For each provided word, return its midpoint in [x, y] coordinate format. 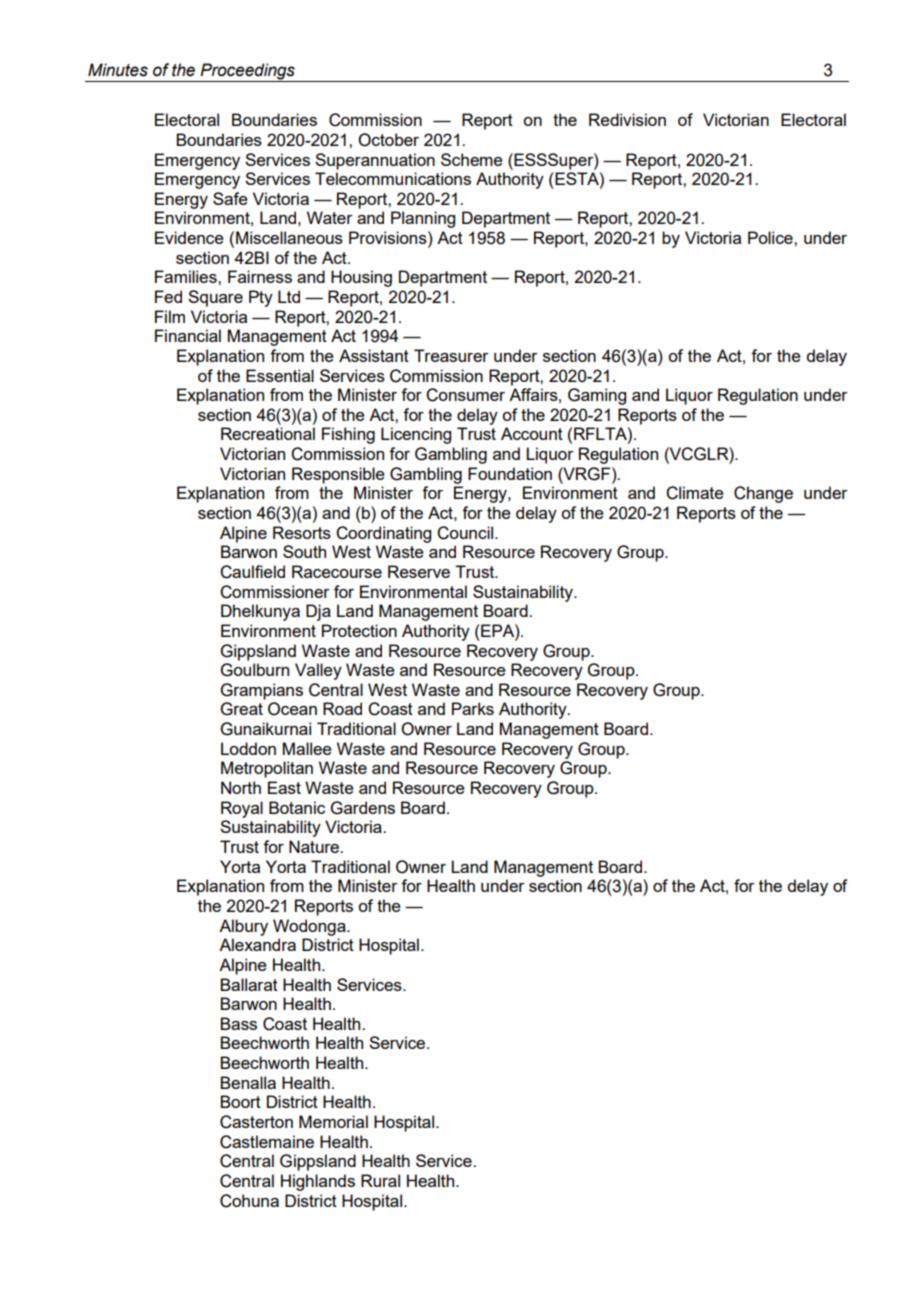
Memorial [333, 1121]
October [388, 140]
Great [242, 709]
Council [465, 533]
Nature [315, 846]
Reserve [419, 571]
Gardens [363, 808]
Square [215, 298]
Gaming [597, 396]
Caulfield [252, 572]
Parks [473, 708]
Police [771, 237]
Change [763, 494]
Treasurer [451, 355]
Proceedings [247, 72]
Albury [243, 927]
